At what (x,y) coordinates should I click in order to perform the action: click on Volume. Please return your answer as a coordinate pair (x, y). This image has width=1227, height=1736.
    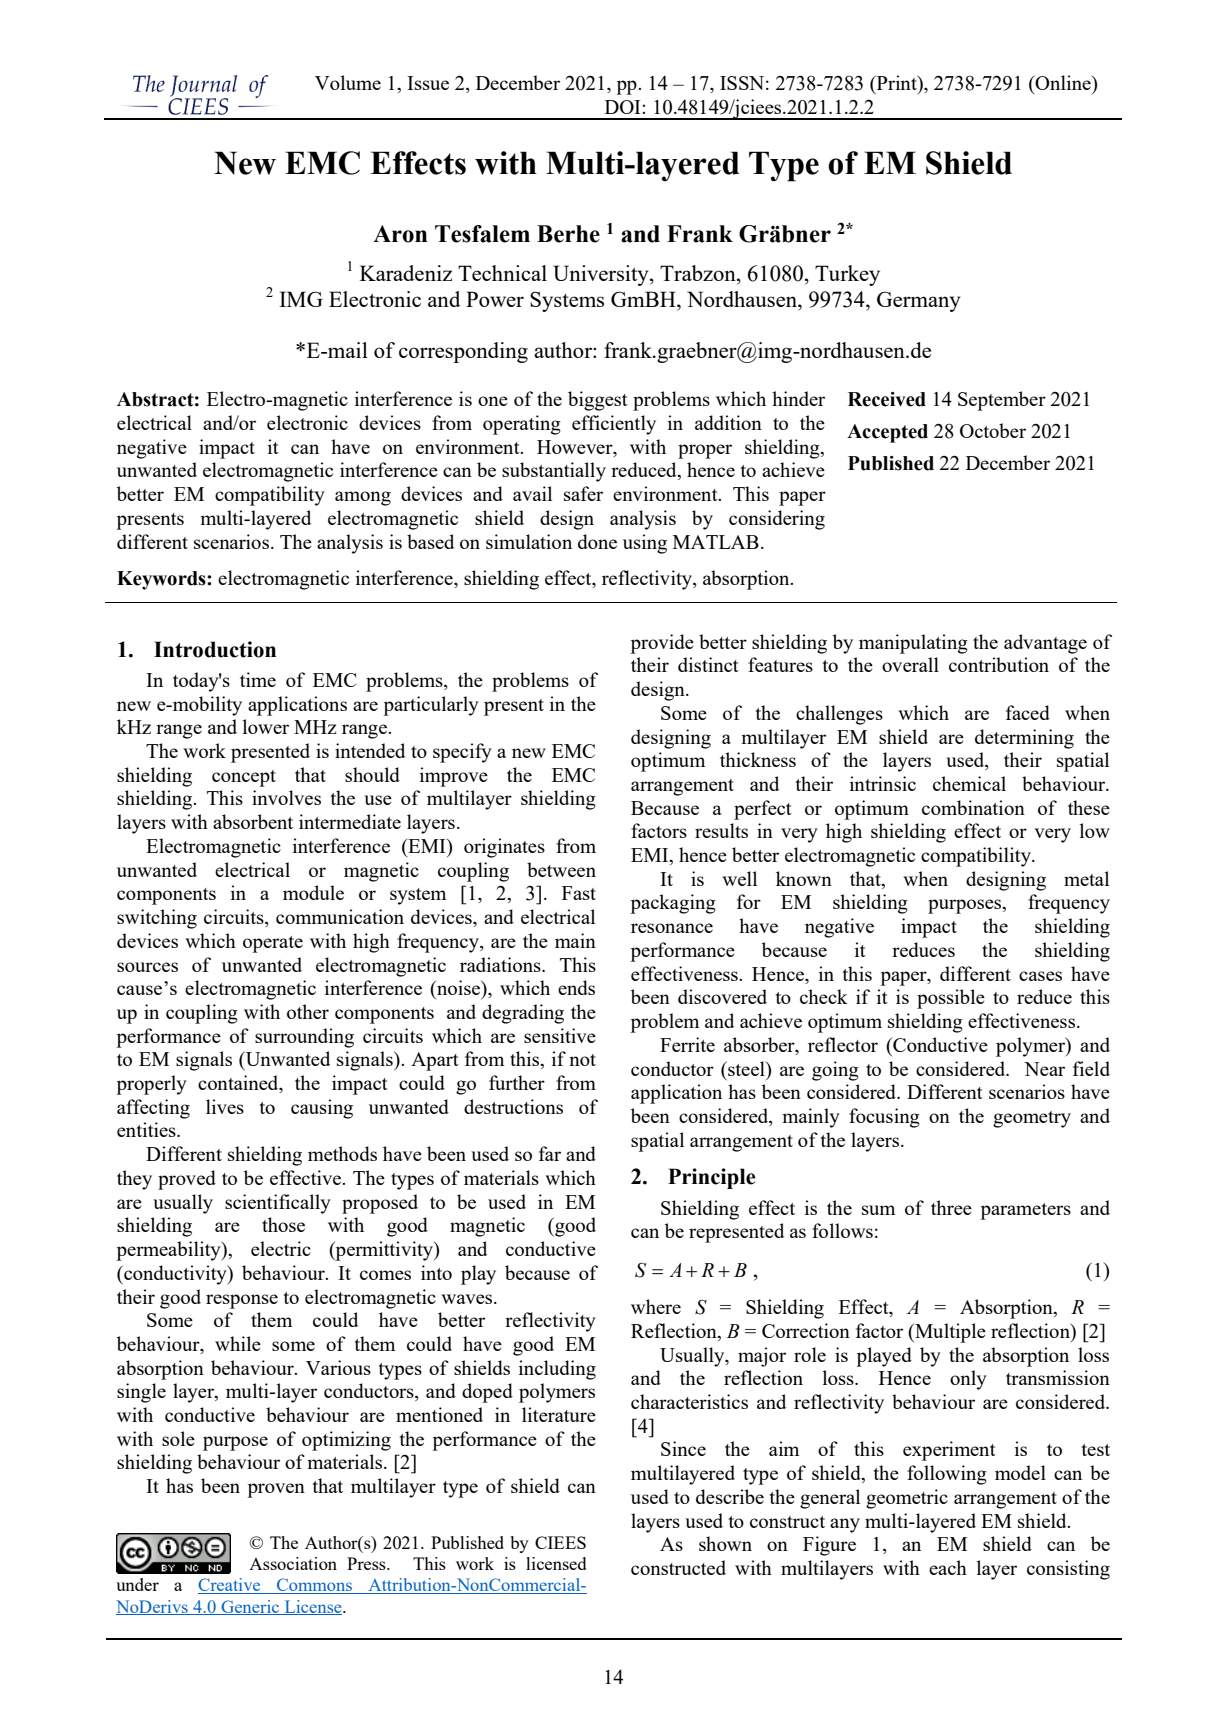
    Looking at the image, I should click on (348, 82).
